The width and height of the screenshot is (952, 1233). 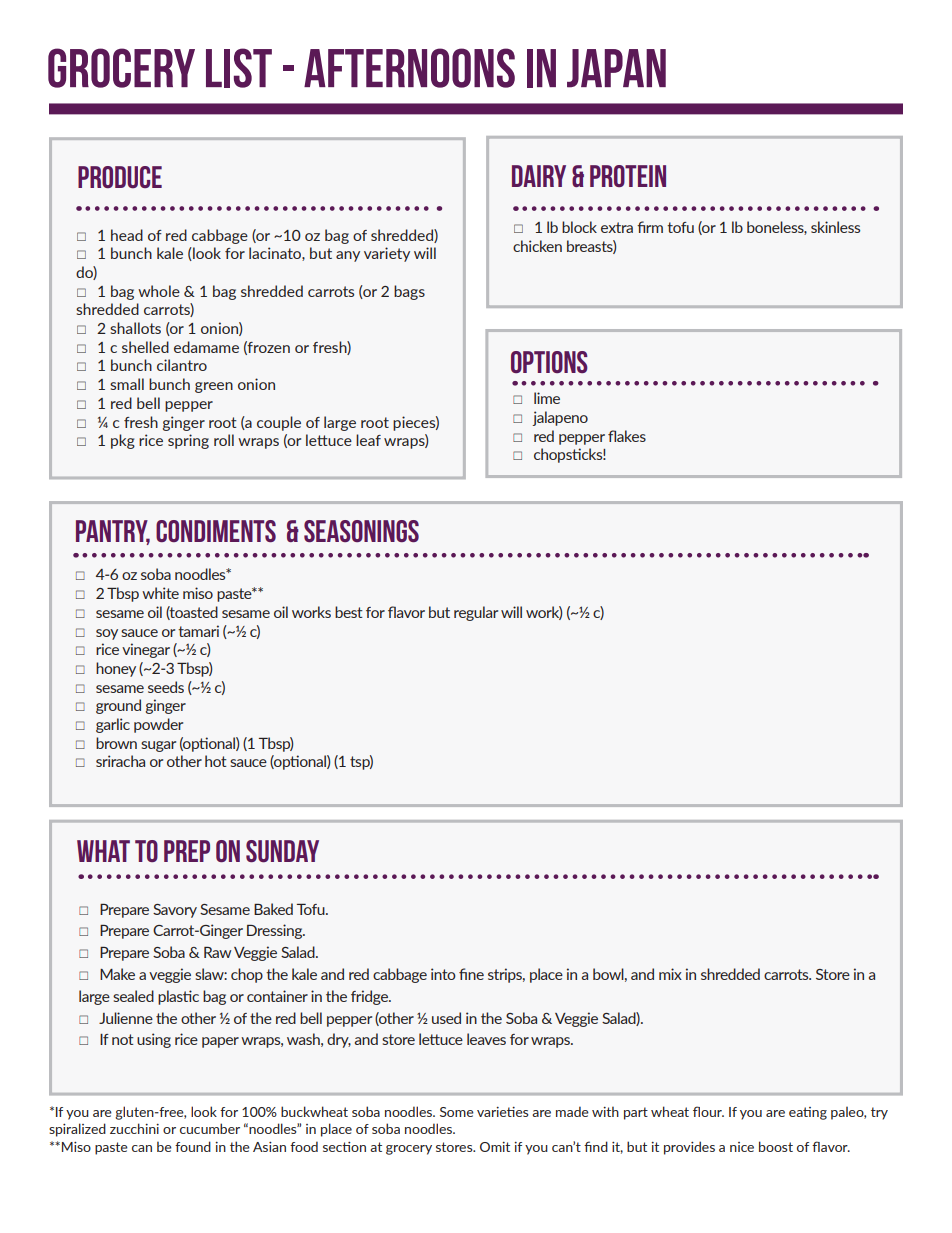 I want to click on found, so click(x=193, y=1146).
